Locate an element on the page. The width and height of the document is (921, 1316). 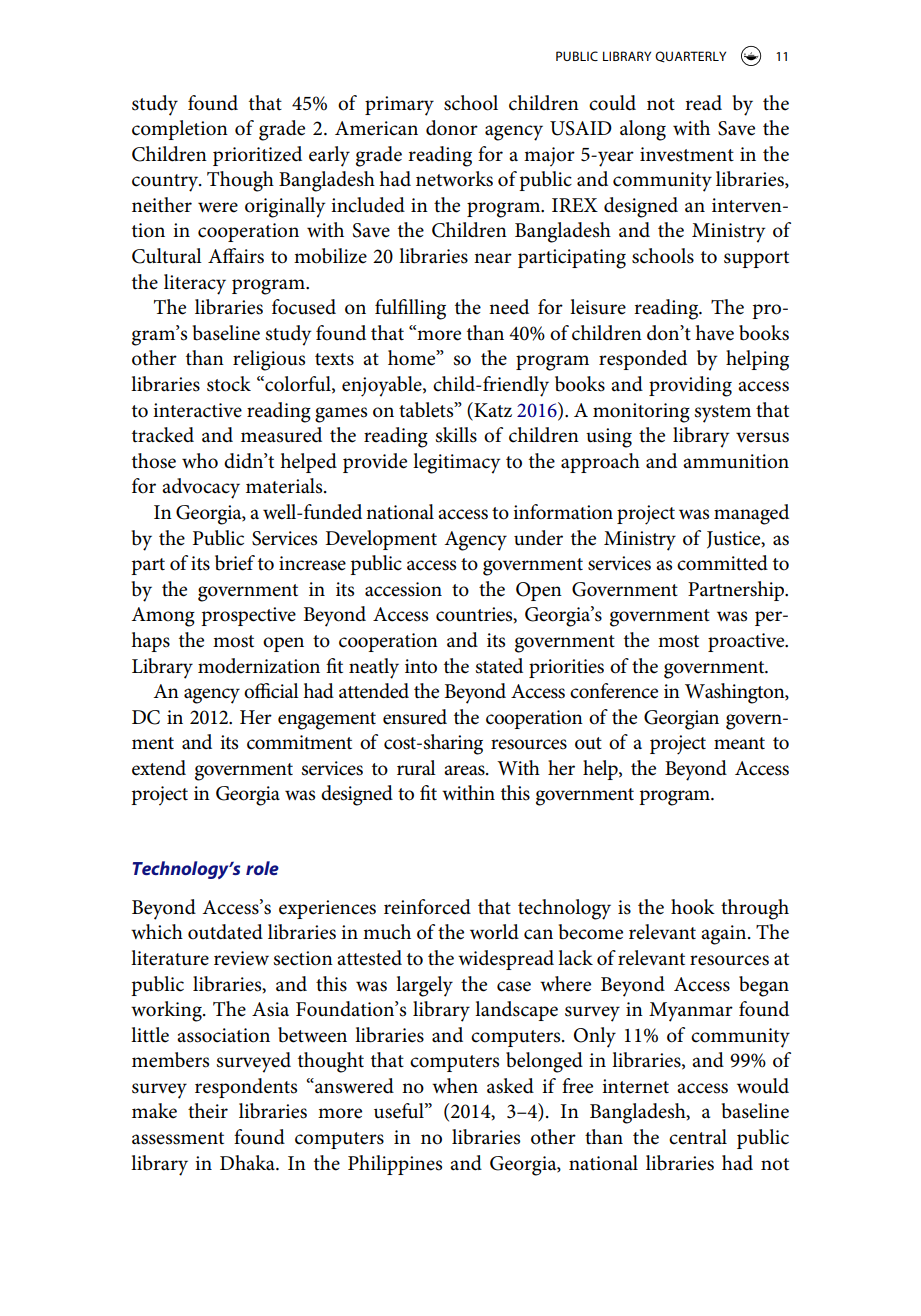
when is located at coordinates (455, 1086).
